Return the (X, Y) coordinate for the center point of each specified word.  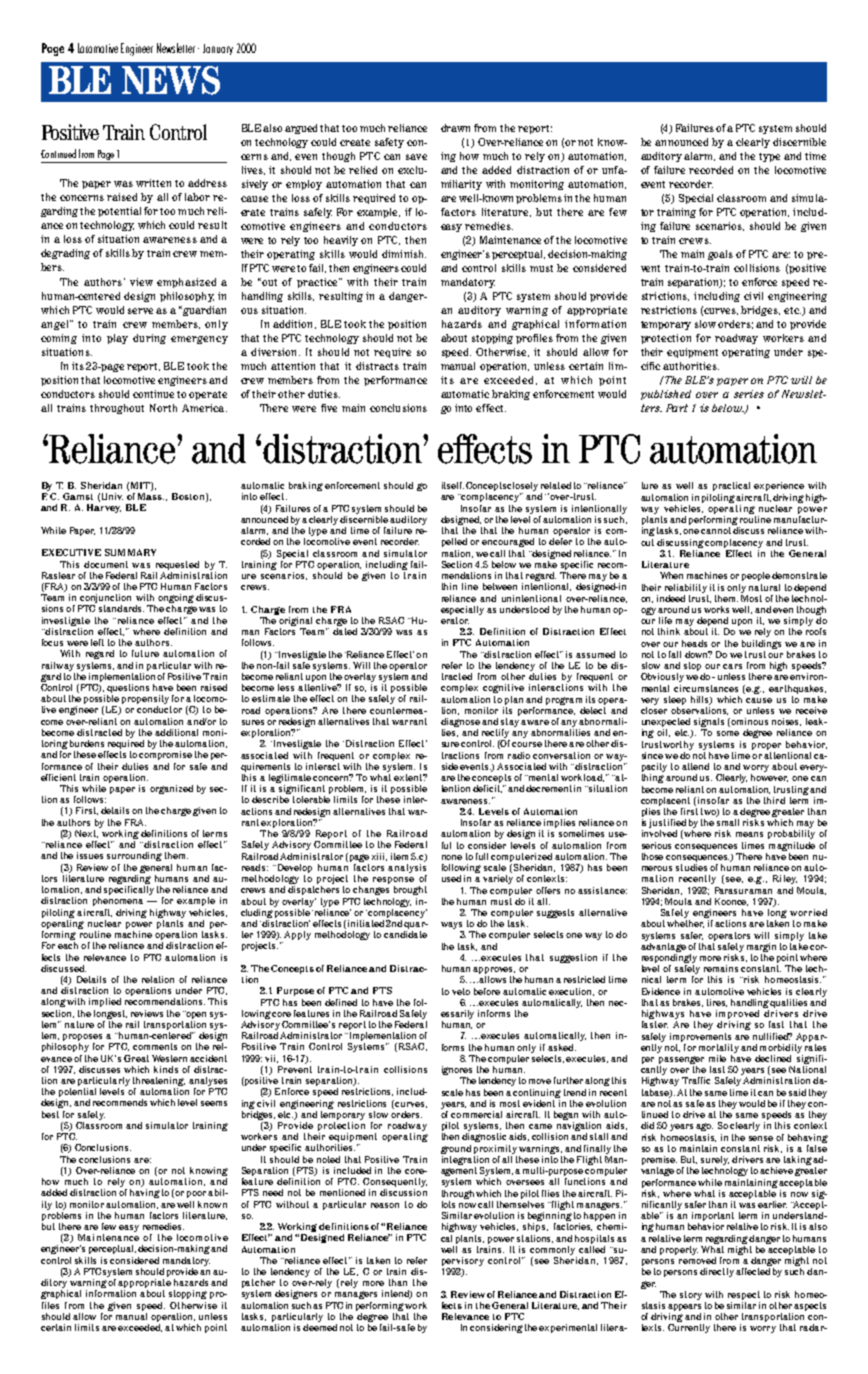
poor (196, 1194)
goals (720, 255)
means (749, 834)
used (451, 878)
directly (717, 1272)
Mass (151, 496)
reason (385, 1205)
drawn (455, 128)
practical (731, 486)
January (218, 49)
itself (453, 485)
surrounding (134, 856)
